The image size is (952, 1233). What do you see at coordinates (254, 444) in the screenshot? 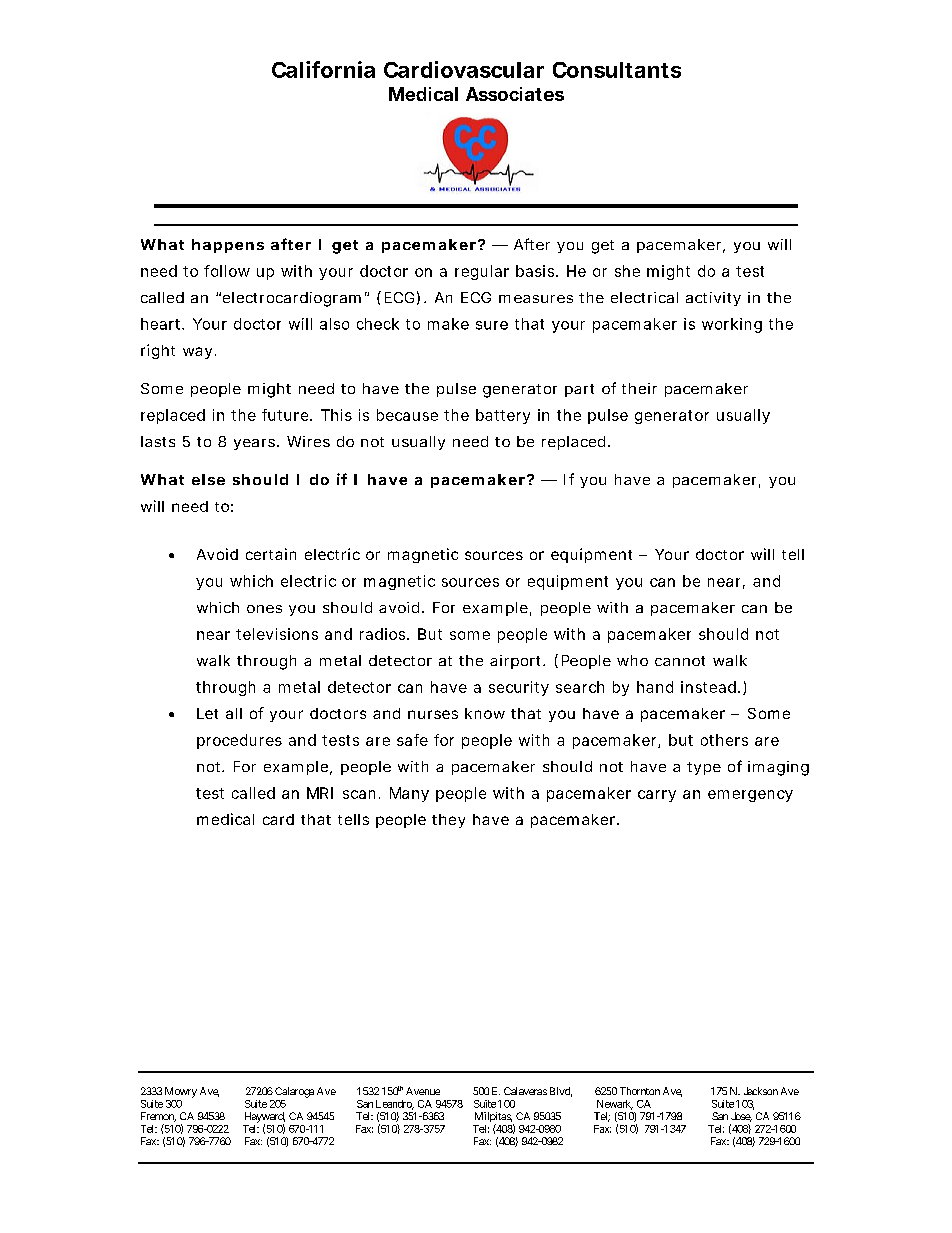
I see `years` at bounding box center [254, 444].
